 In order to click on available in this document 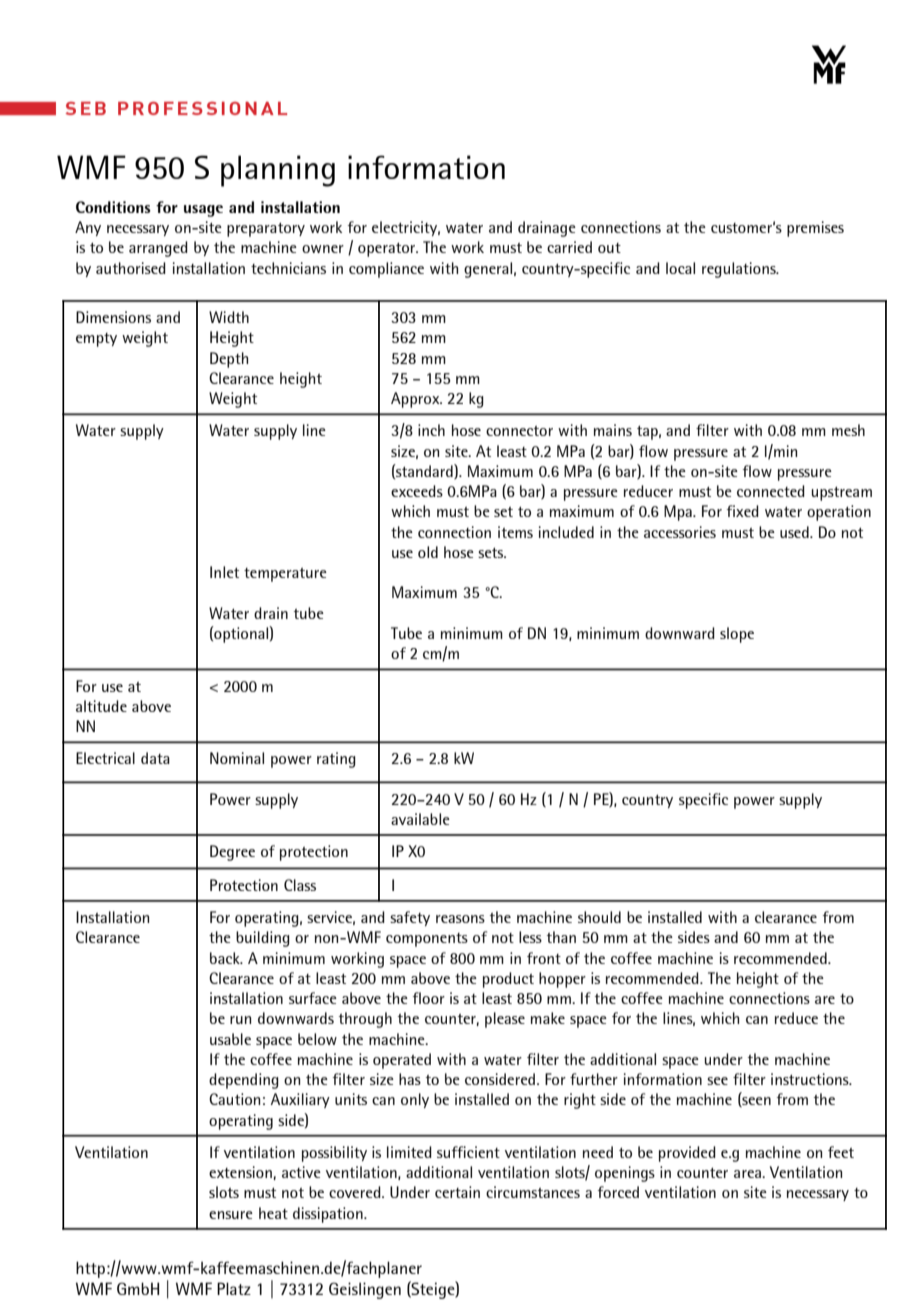, I will do `click(420, 819)`.
